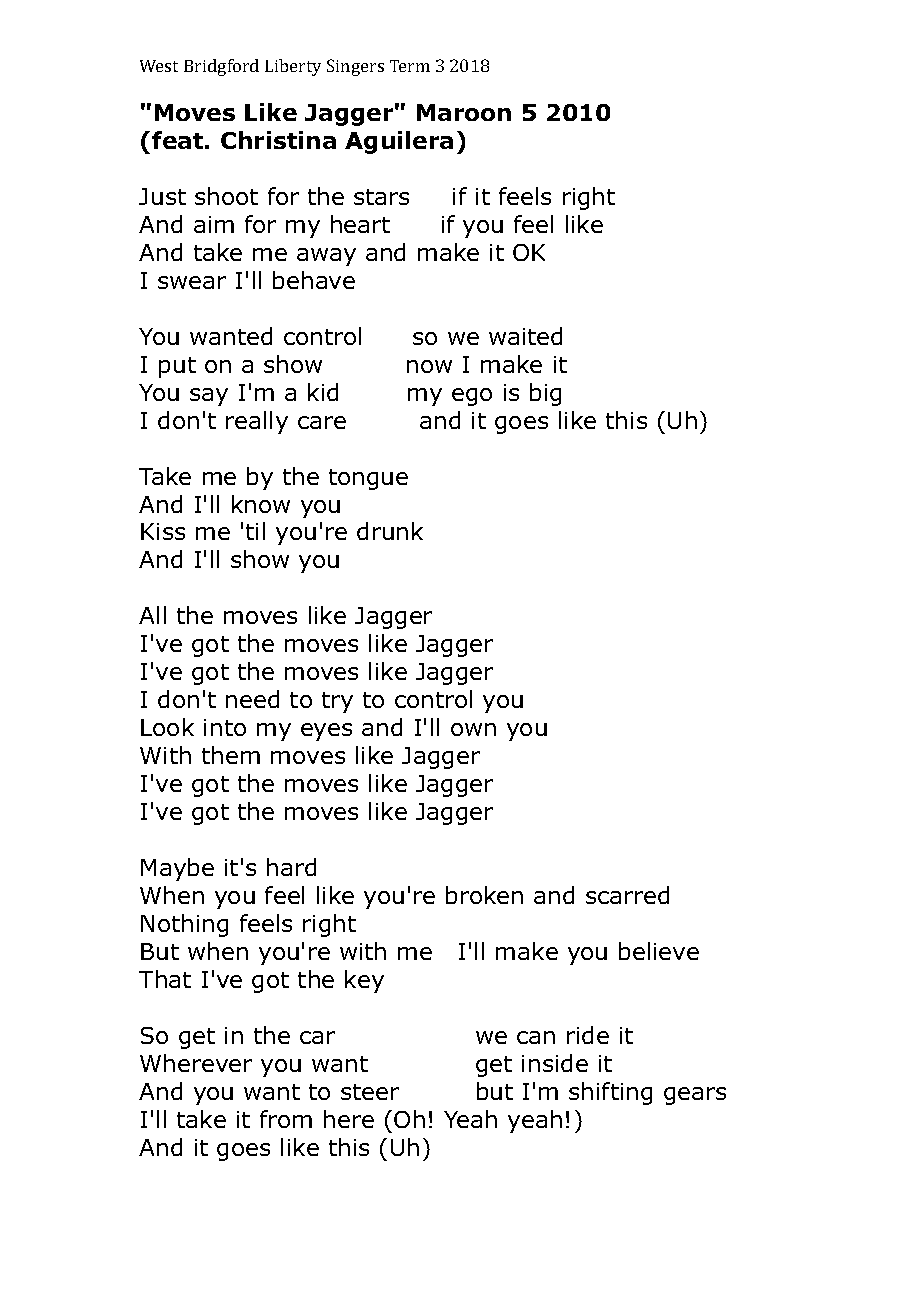 Image resolution: width=924 pixels, height=1308 pixels. Describe the element at coordinates (464, 112) in the screenshot. I see `Maroon` at that location.
